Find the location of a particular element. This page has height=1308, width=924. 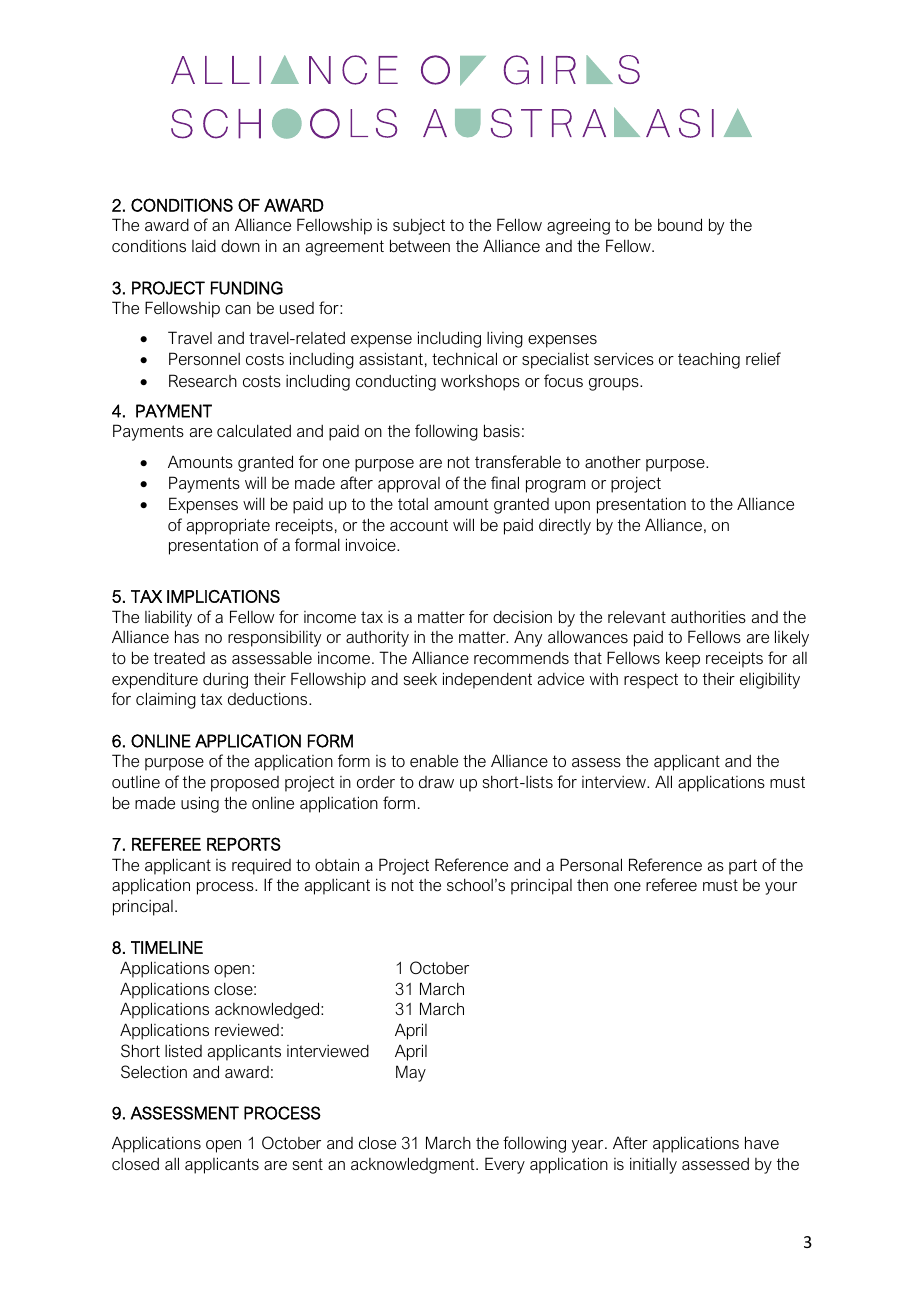

laid is located at coordinates (204, 246).
